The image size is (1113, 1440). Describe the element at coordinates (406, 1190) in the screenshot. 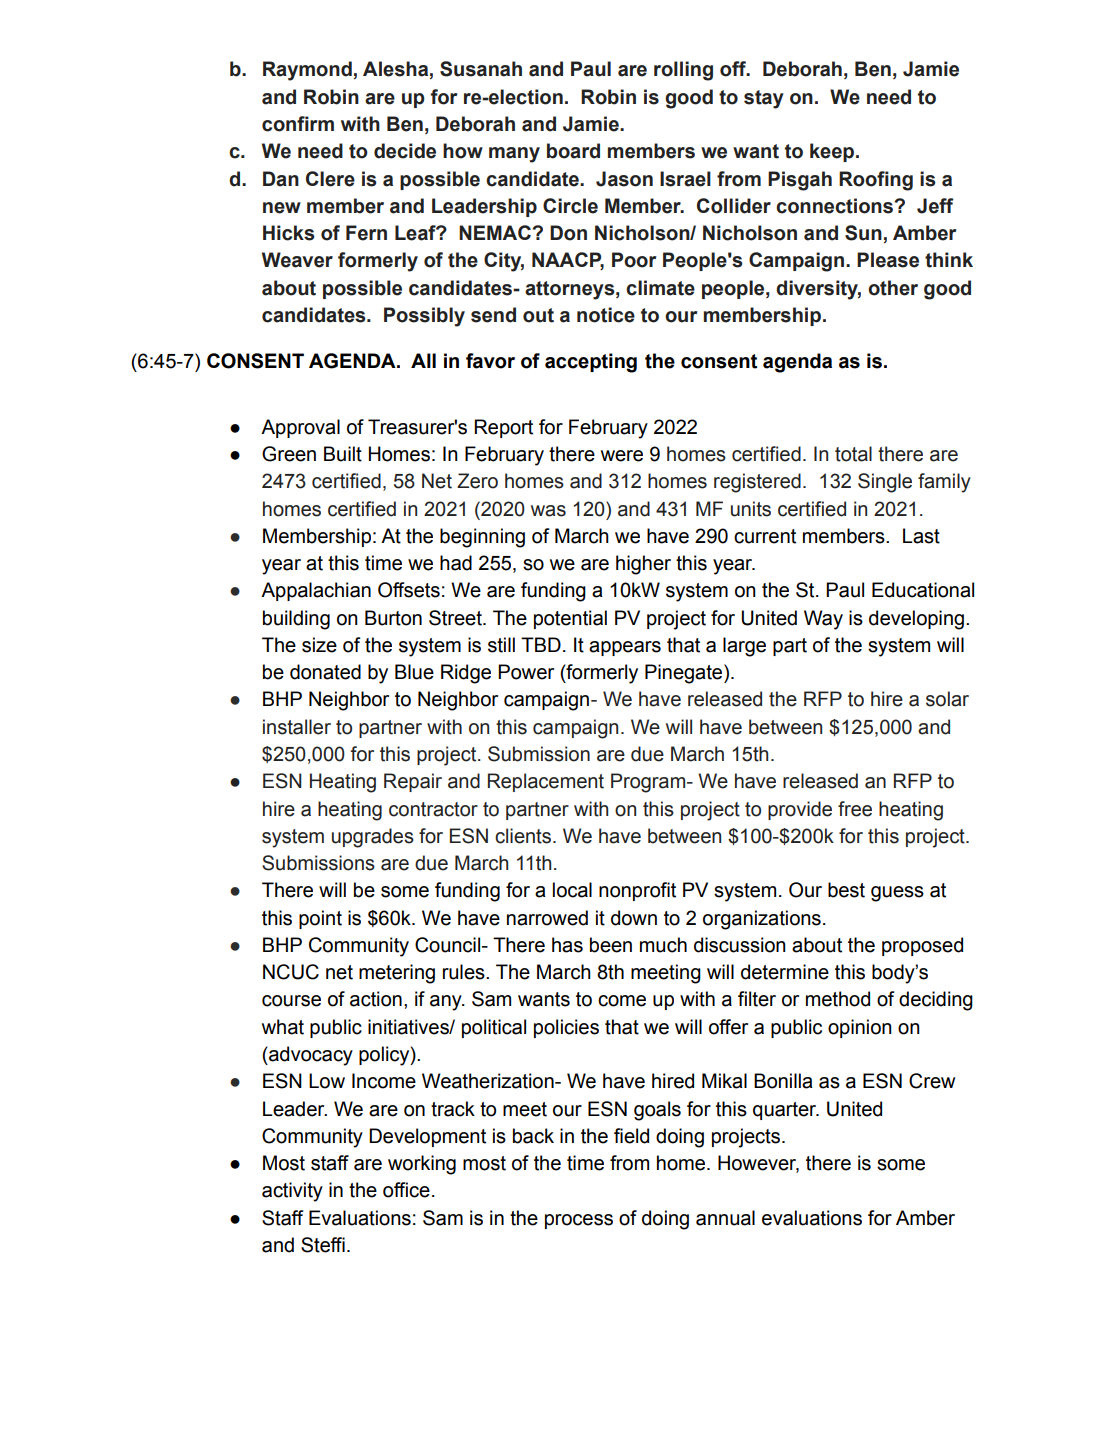

I see `office` at that location.
